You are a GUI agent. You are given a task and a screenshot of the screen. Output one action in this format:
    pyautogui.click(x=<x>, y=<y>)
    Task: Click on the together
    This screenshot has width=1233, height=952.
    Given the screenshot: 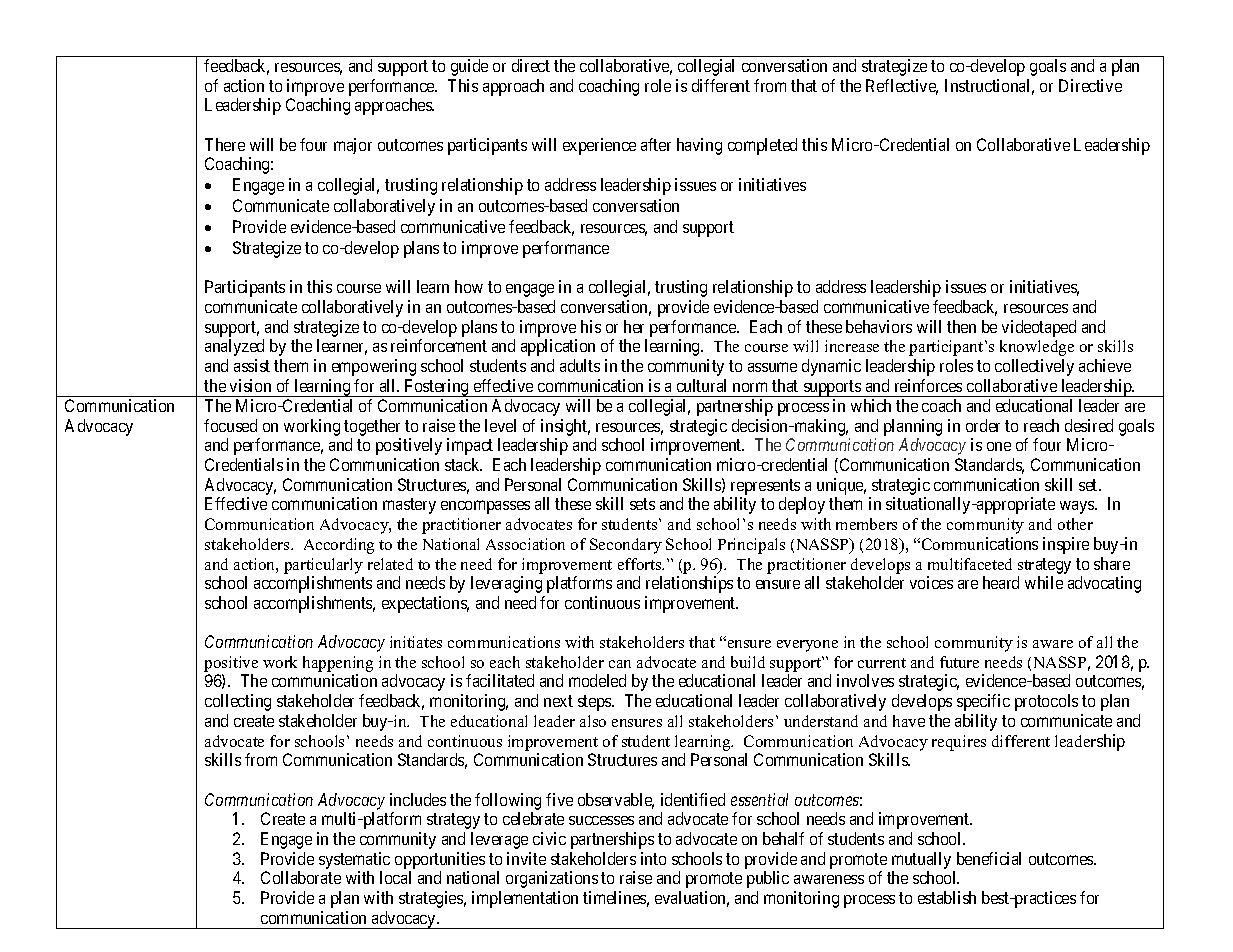 What is the action you would take?
    pyautogui.click(x=372, y=427)
